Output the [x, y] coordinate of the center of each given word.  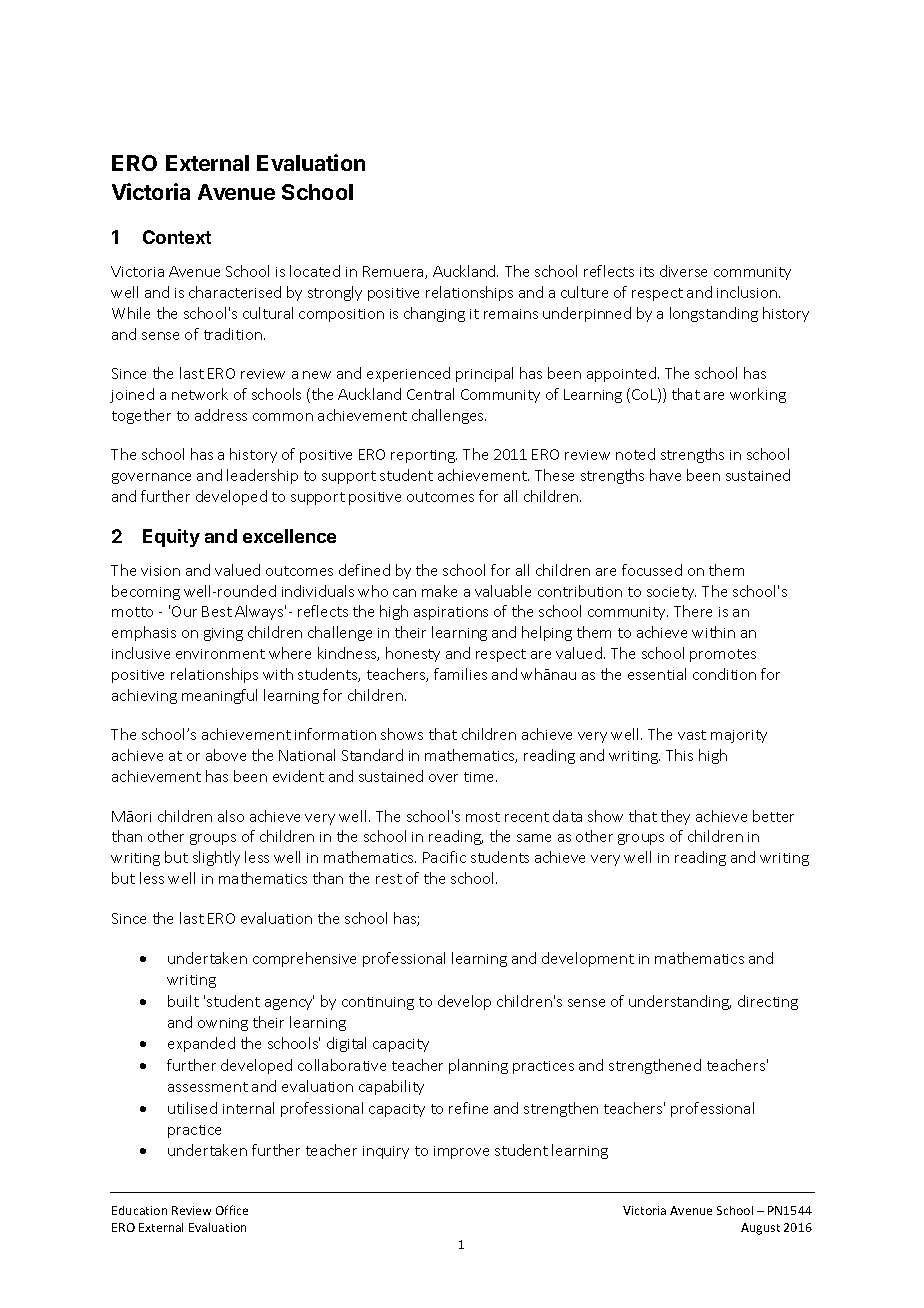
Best [217, 611]
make [439, 591]
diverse [683, 271]
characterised [235, 292]
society [671, 593]
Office [232, 1210]
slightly [216, 858]
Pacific [444, 857]
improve [461, 1152]
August [760, 1229]
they [675, 817]
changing [434, 314]
